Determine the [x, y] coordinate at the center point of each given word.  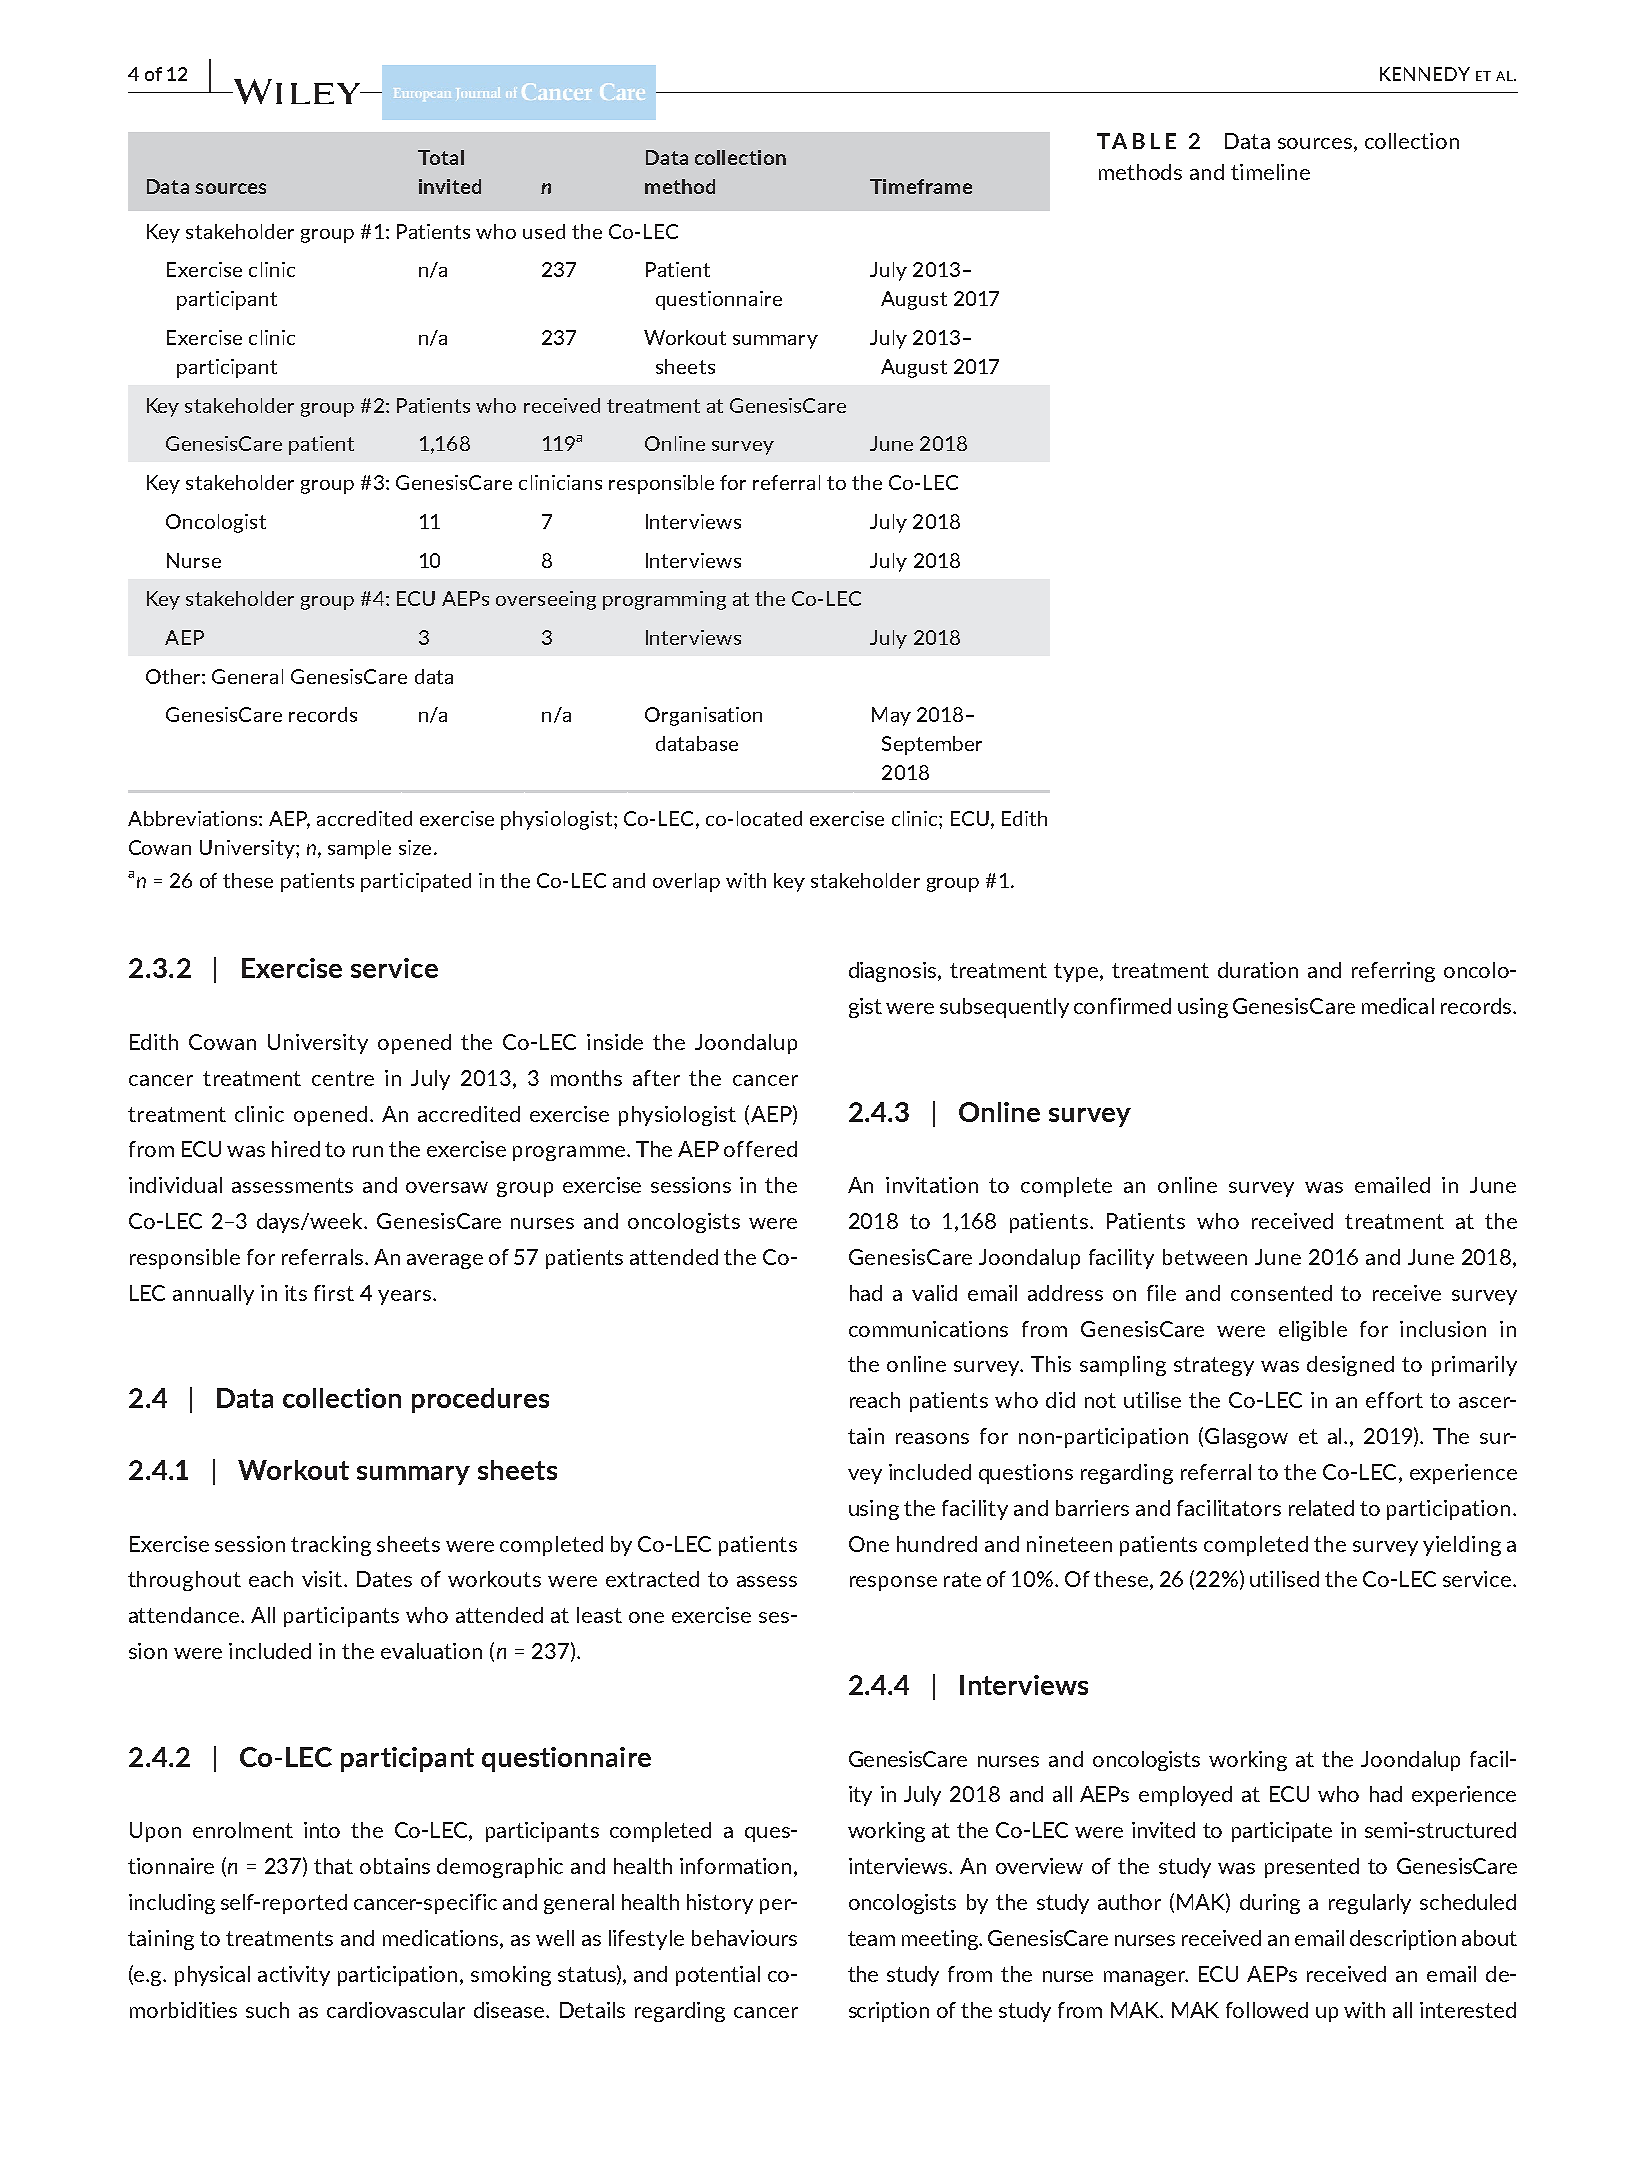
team [871, 1938]
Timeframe [921, 186]
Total [441, 157]
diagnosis [894, 972]
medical [1398, 1006]
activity [294, 1976]
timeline [1270, 172]
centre [343, 1078]
